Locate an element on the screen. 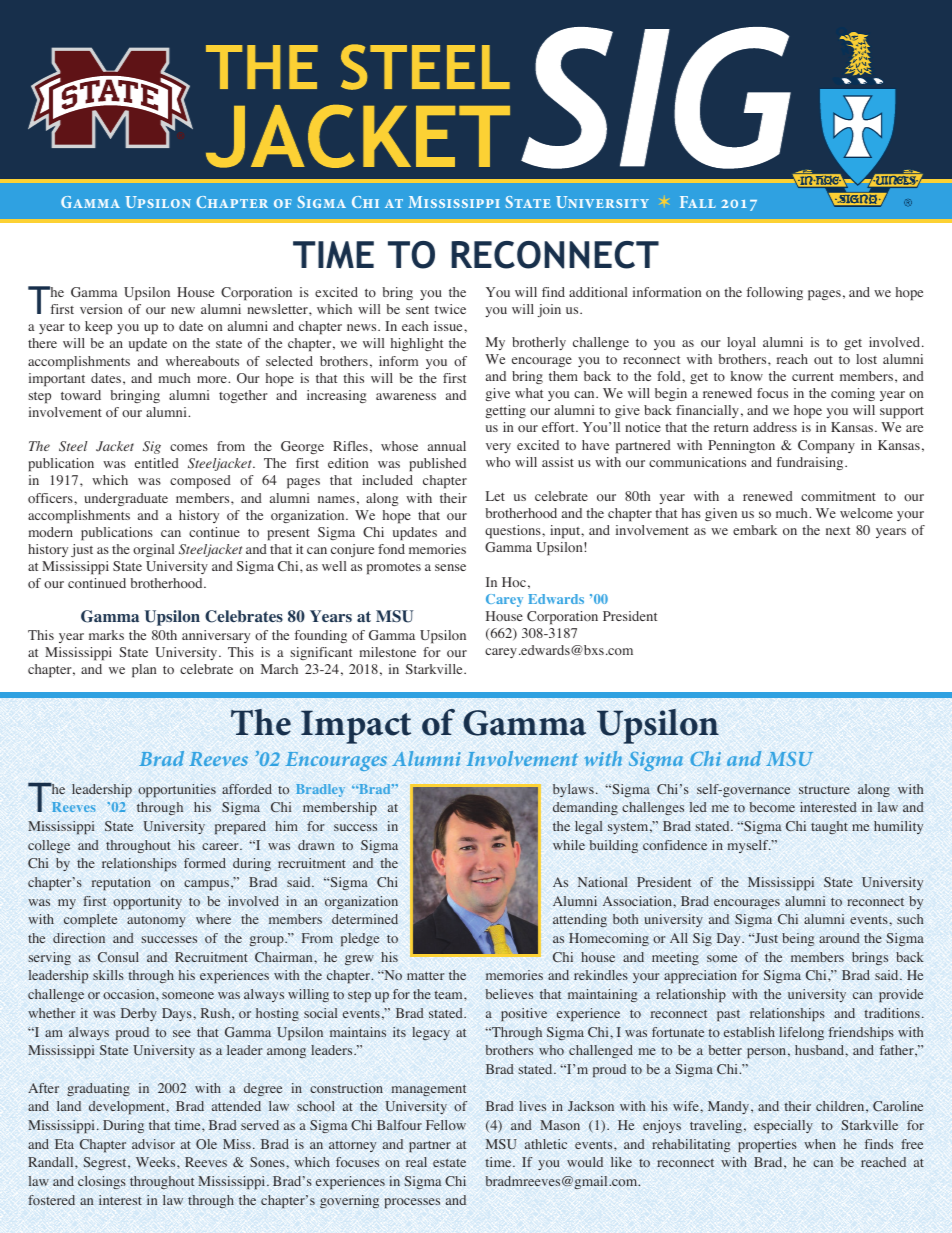 This screenshot has height=1233, width=952. following is located at coordinates (775, 293).
